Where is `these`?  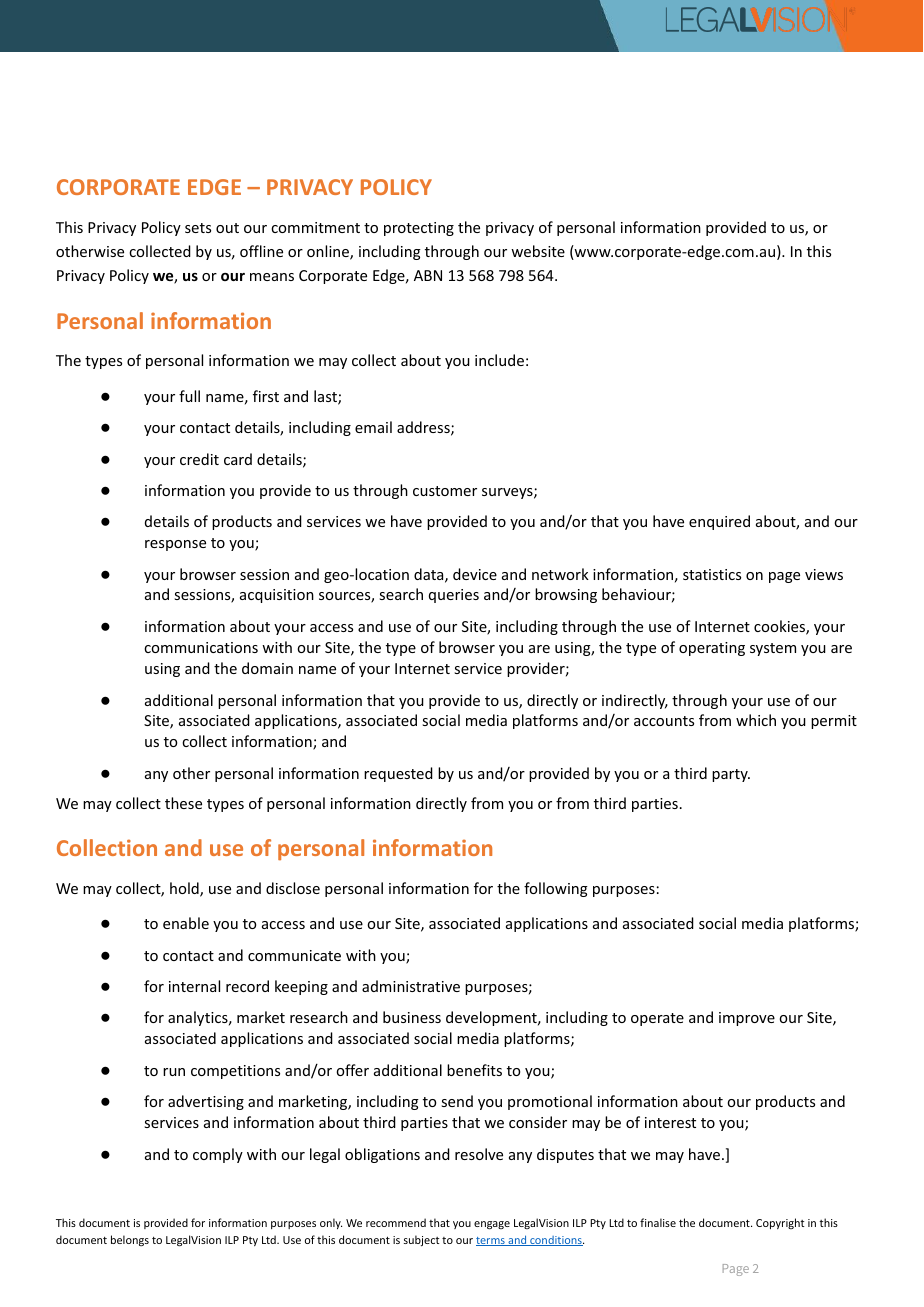 these is located at coordinates (183, 803).
